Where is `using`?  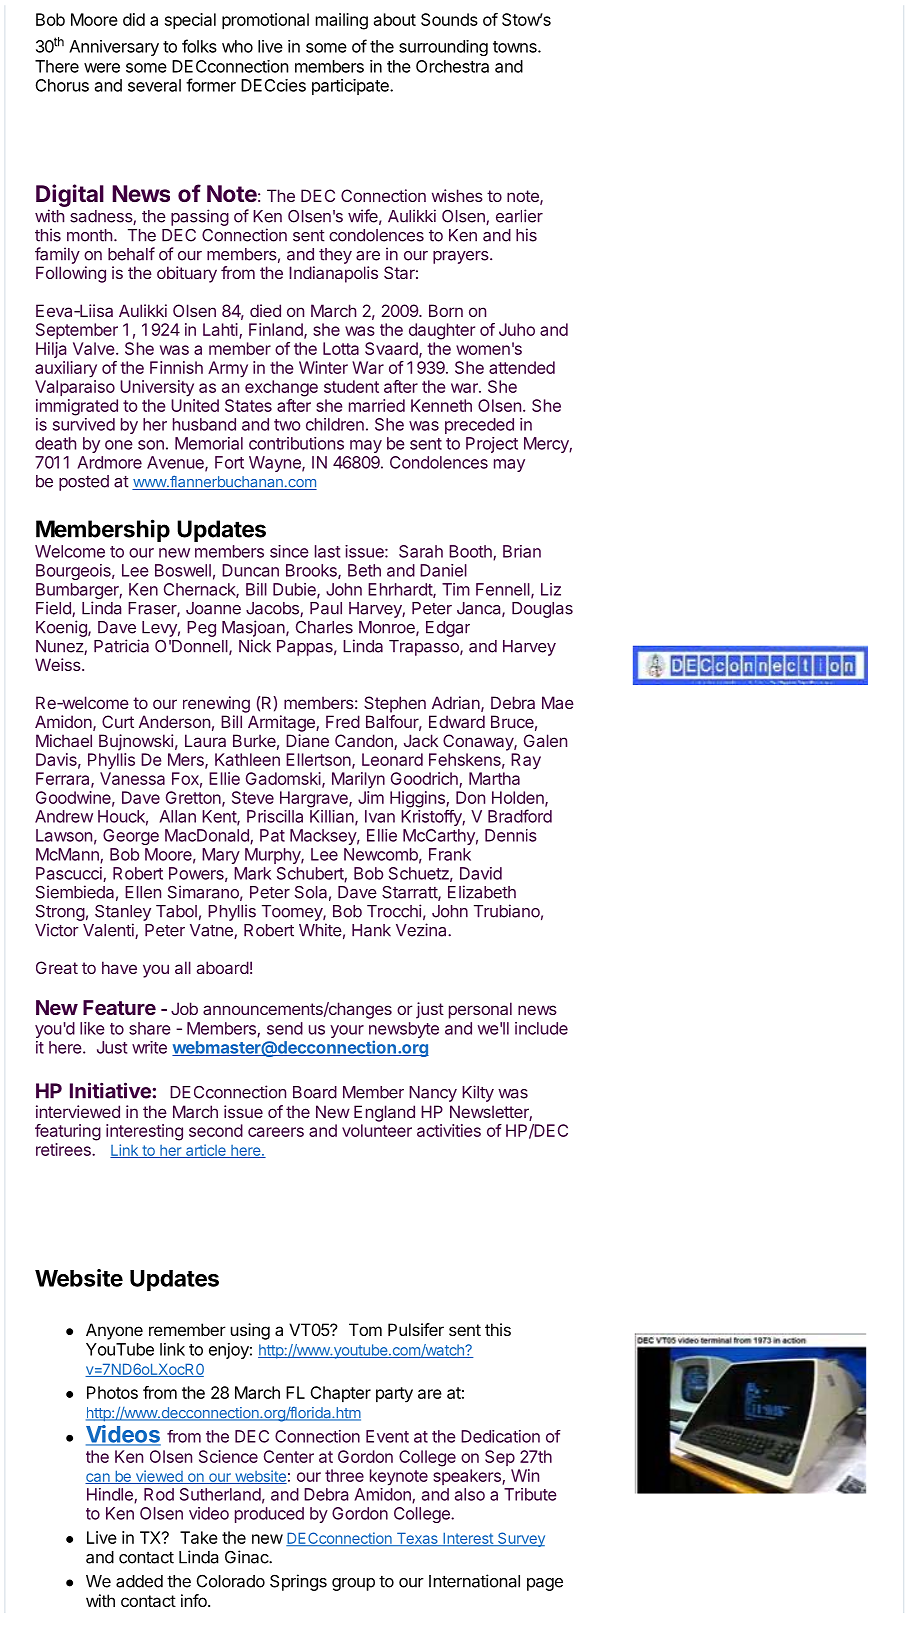 using is located at coordinates (250, 1331).
